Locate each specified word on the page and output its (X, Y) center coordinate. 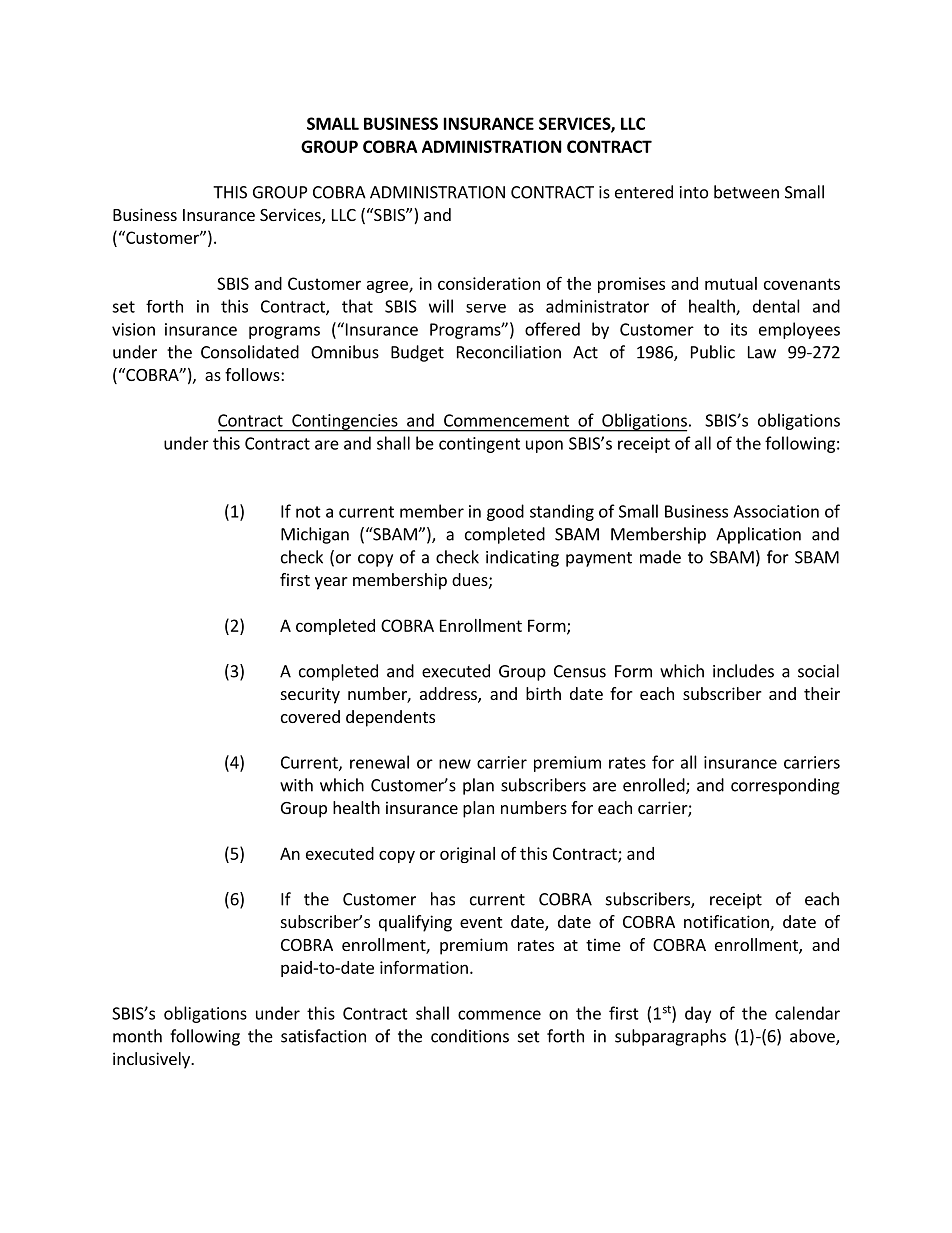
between (746, 192)
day (698, 1014)
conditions (470, 1036)
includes (743, 671)
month (137, 1036)
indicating (522, 558)
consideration (489, 283)
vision (133, 329)
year (331, 583)
